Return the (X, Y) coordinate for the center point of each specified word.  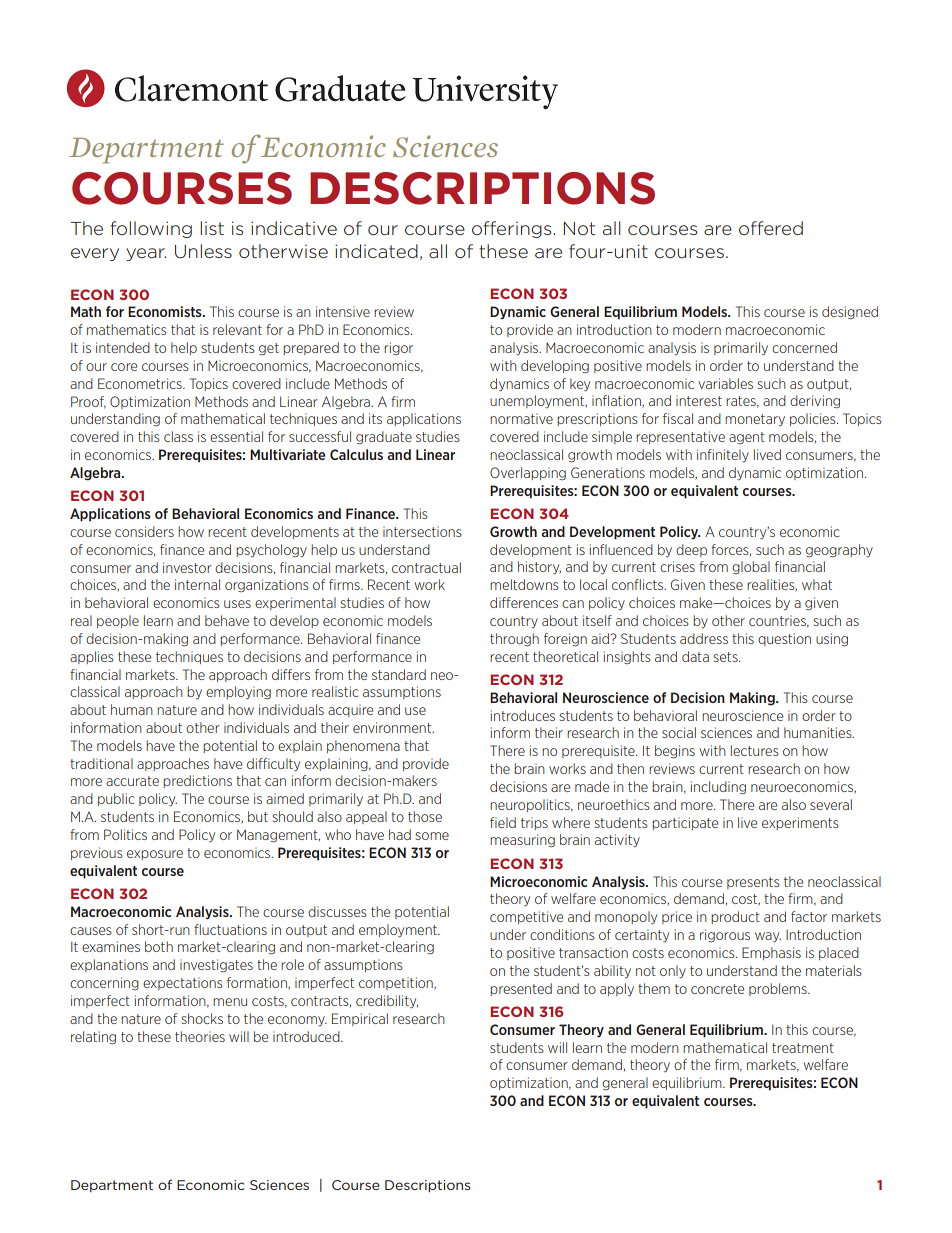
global (751, 567)
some (432, 836)
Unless (203, 251)
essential (236, 436)
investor (187, 567)
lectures (755, 750)
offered (771, 228)
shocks (202, 1018)
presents (753, 883)
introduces (523, 715)
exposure (155, 855)
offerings (513, 229)
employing (238, 693)
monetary (755, 420)
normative (521, 418)
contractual (426, 567)
